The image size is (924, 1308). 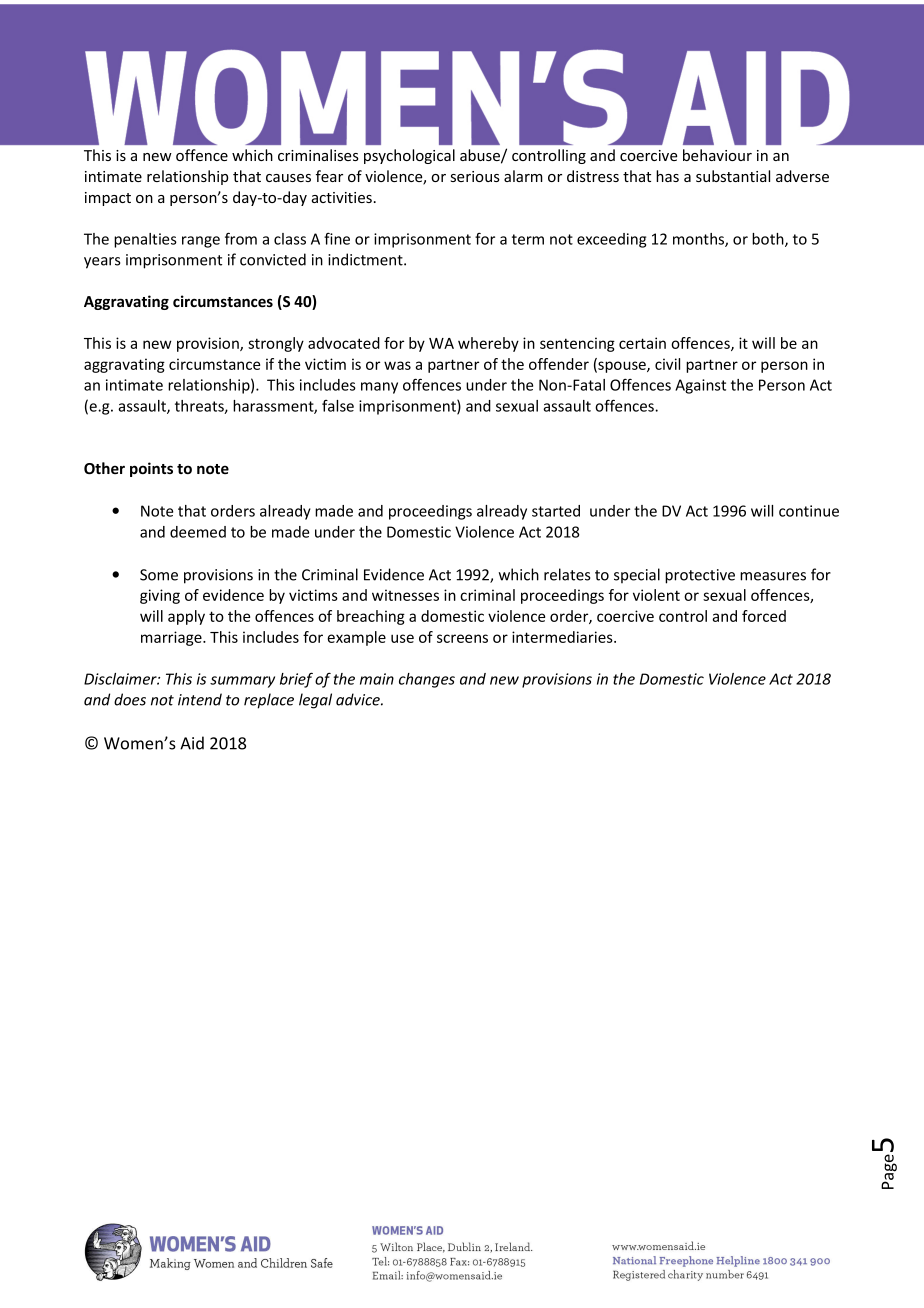 What do you see at coordinates (556, 511) in the document?
I see `started` at bounding box center [556, 511].
